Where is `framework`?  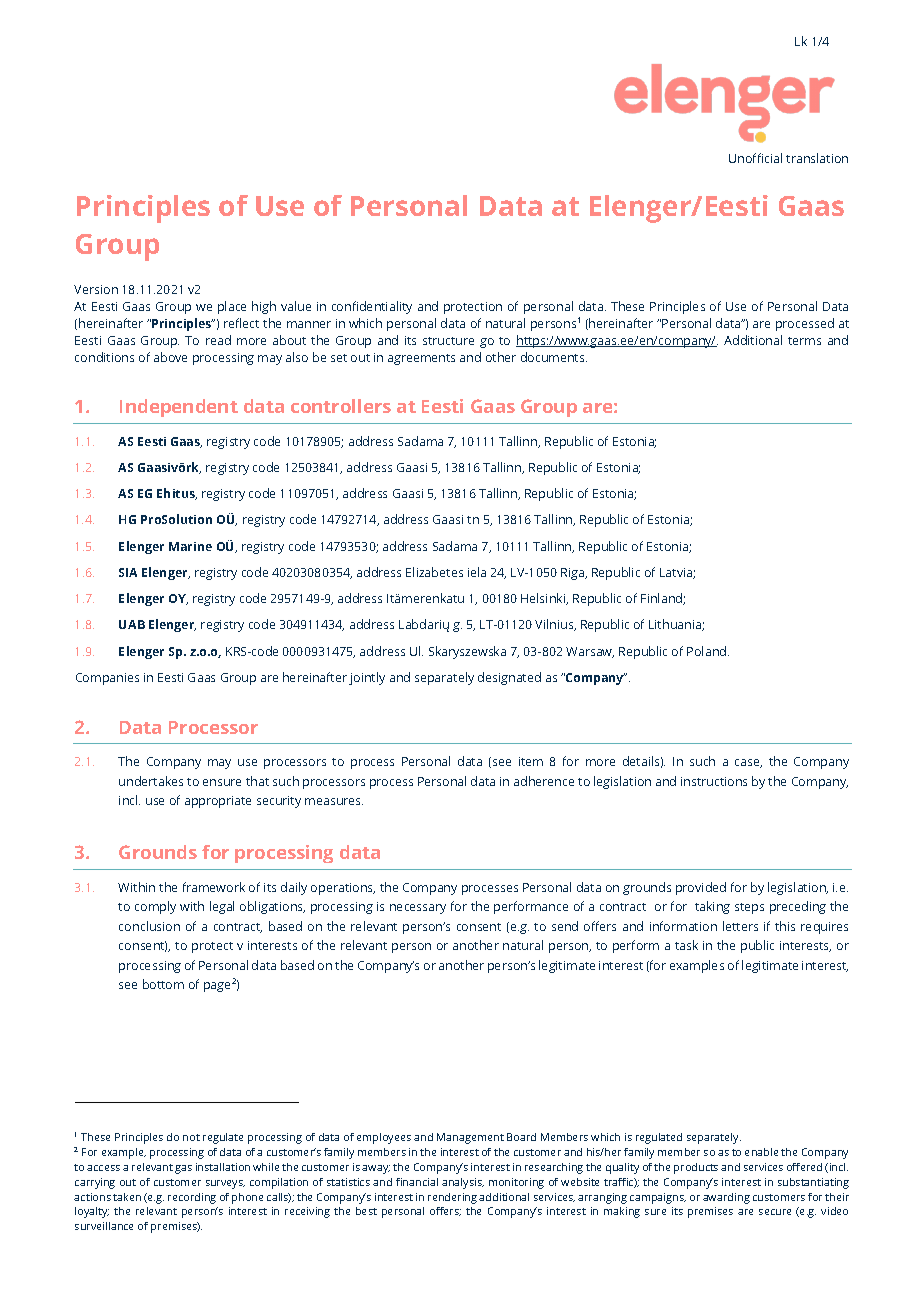 framework is located at coordinates (214, 887).
